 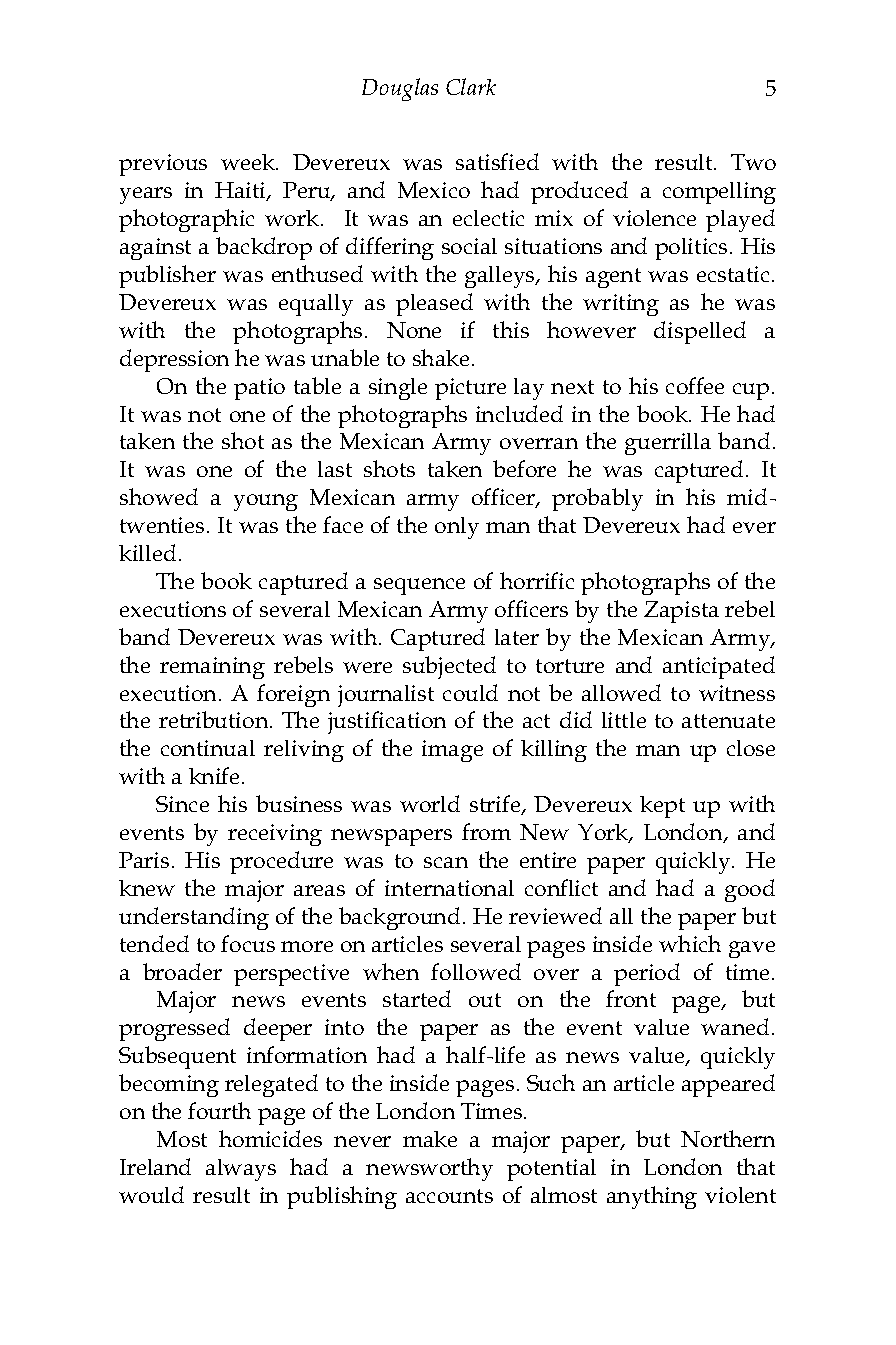 What do you see at coordinates (652, 1197) in the screenshot?
I see `anything` at bounding box center [652, 1197].
